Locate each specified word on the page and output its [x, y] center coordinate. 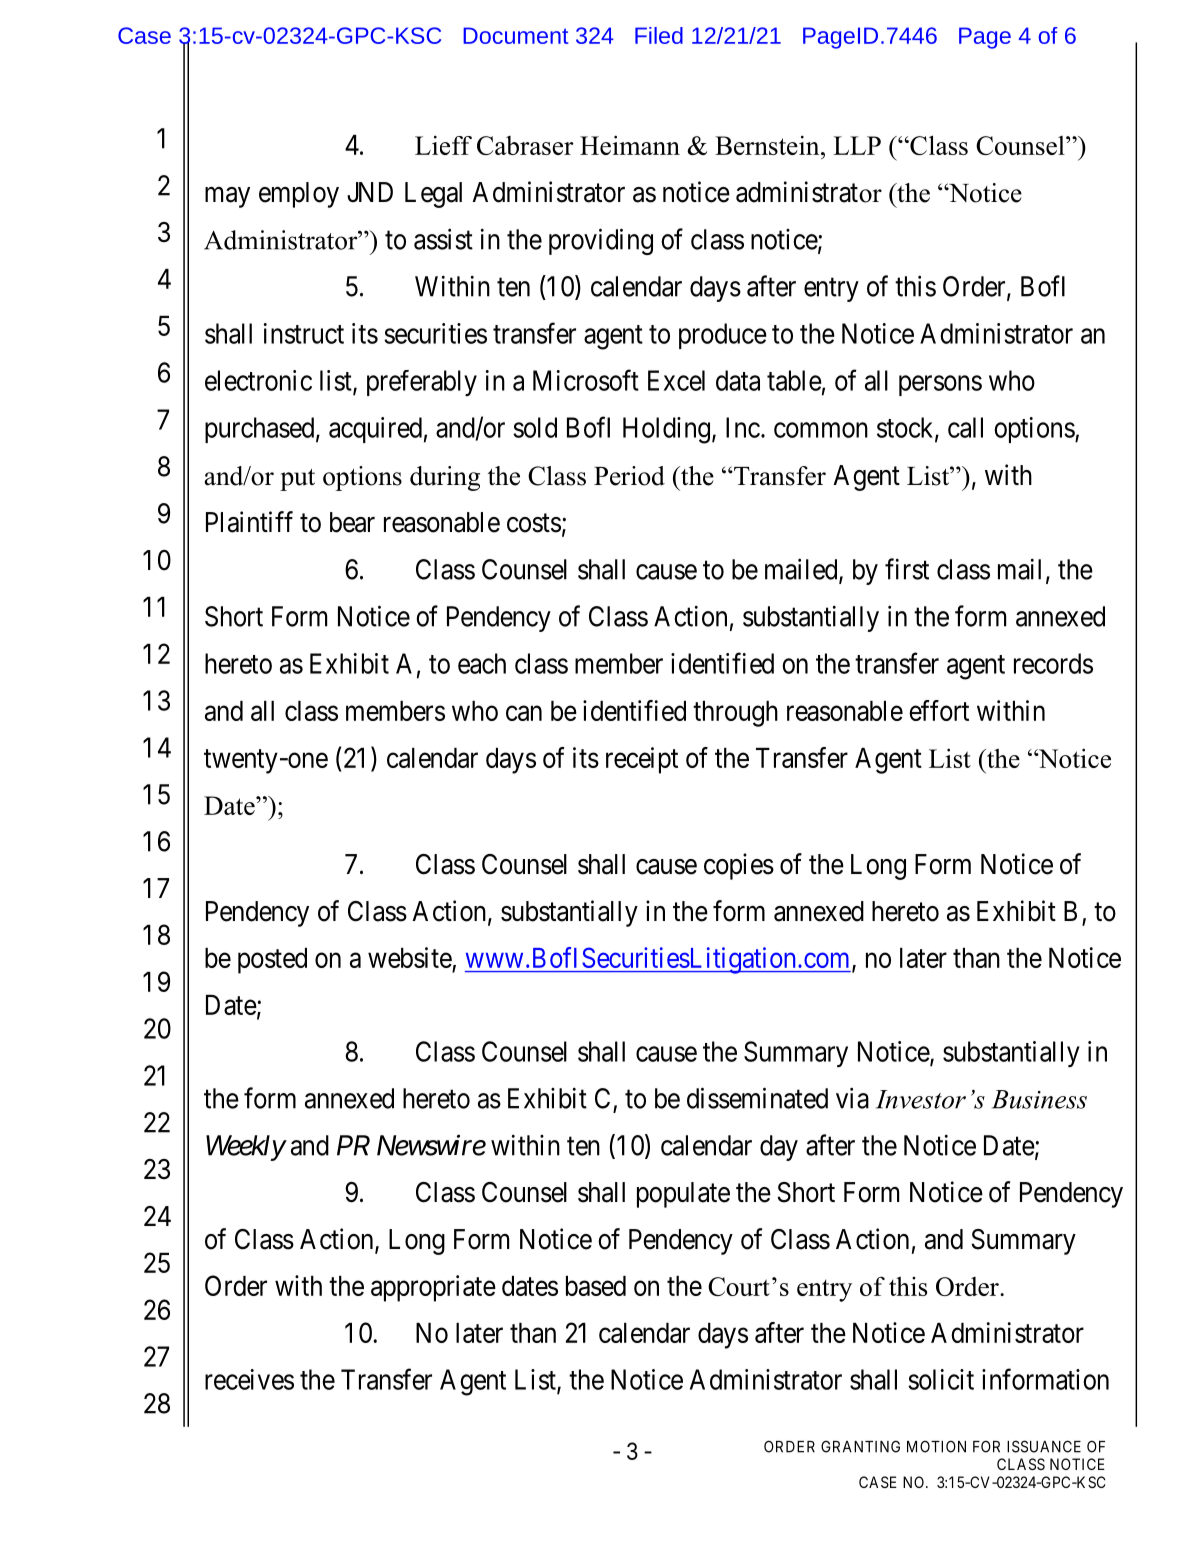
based [596, 1286]
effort [939, 710]
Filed [659, 35]
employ [299, 195]
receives [249, 1379]
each [482, 663]
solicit [941, 1379]
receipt [642, 760]
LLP [857, 145]
